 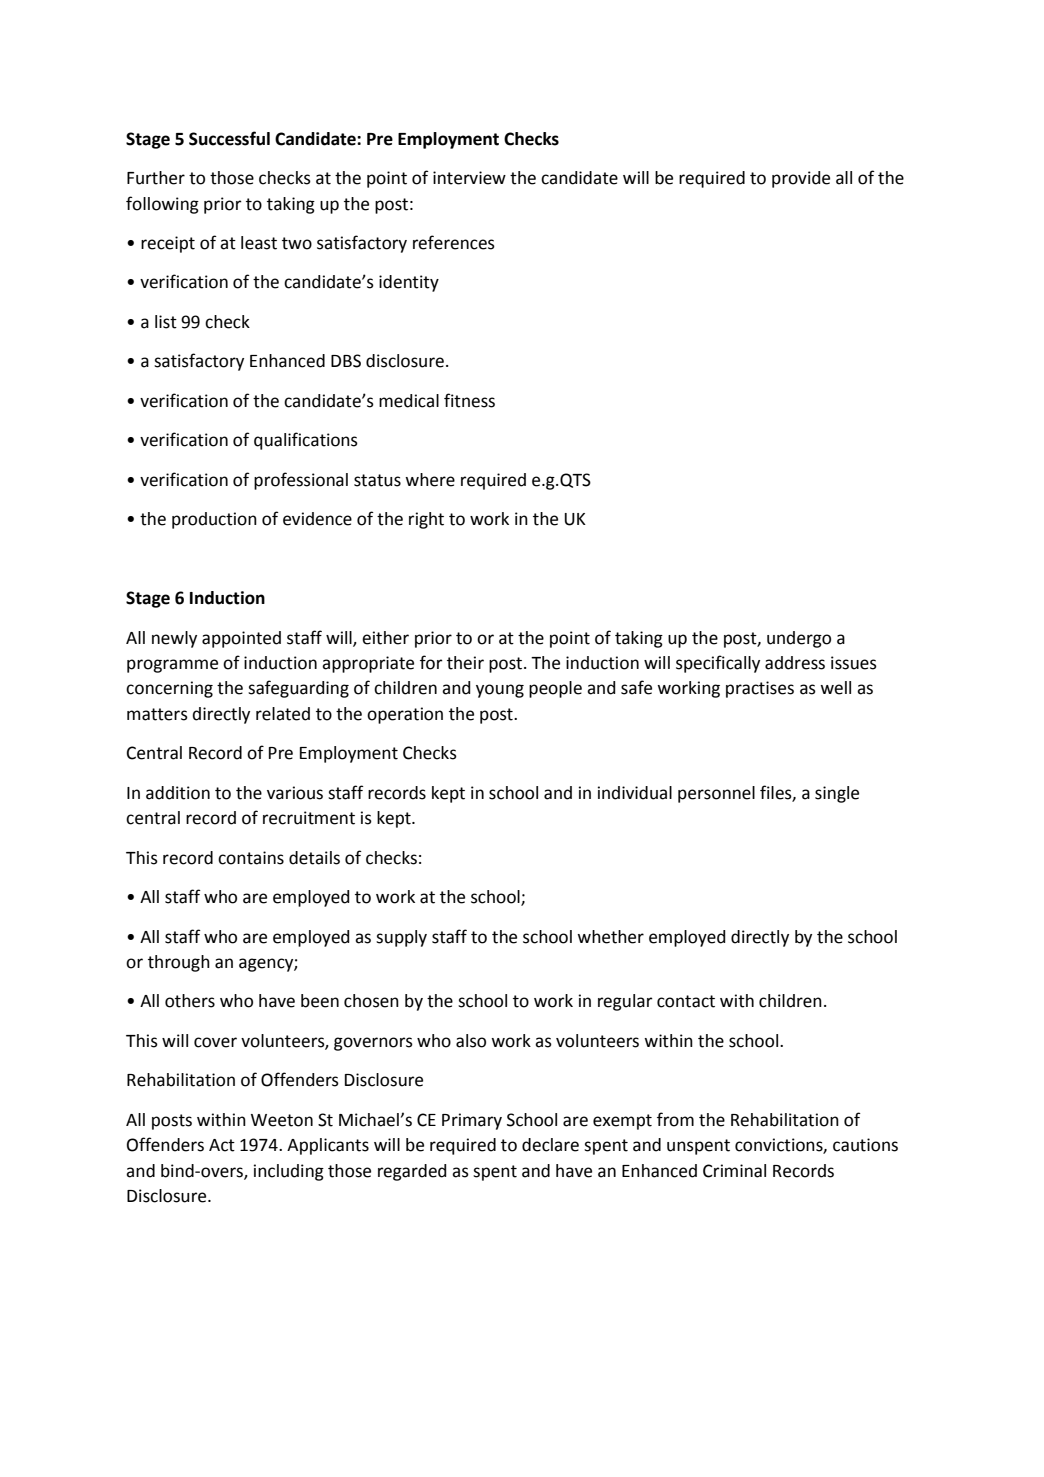 I want to click on address, so click(x=795, y=663).
